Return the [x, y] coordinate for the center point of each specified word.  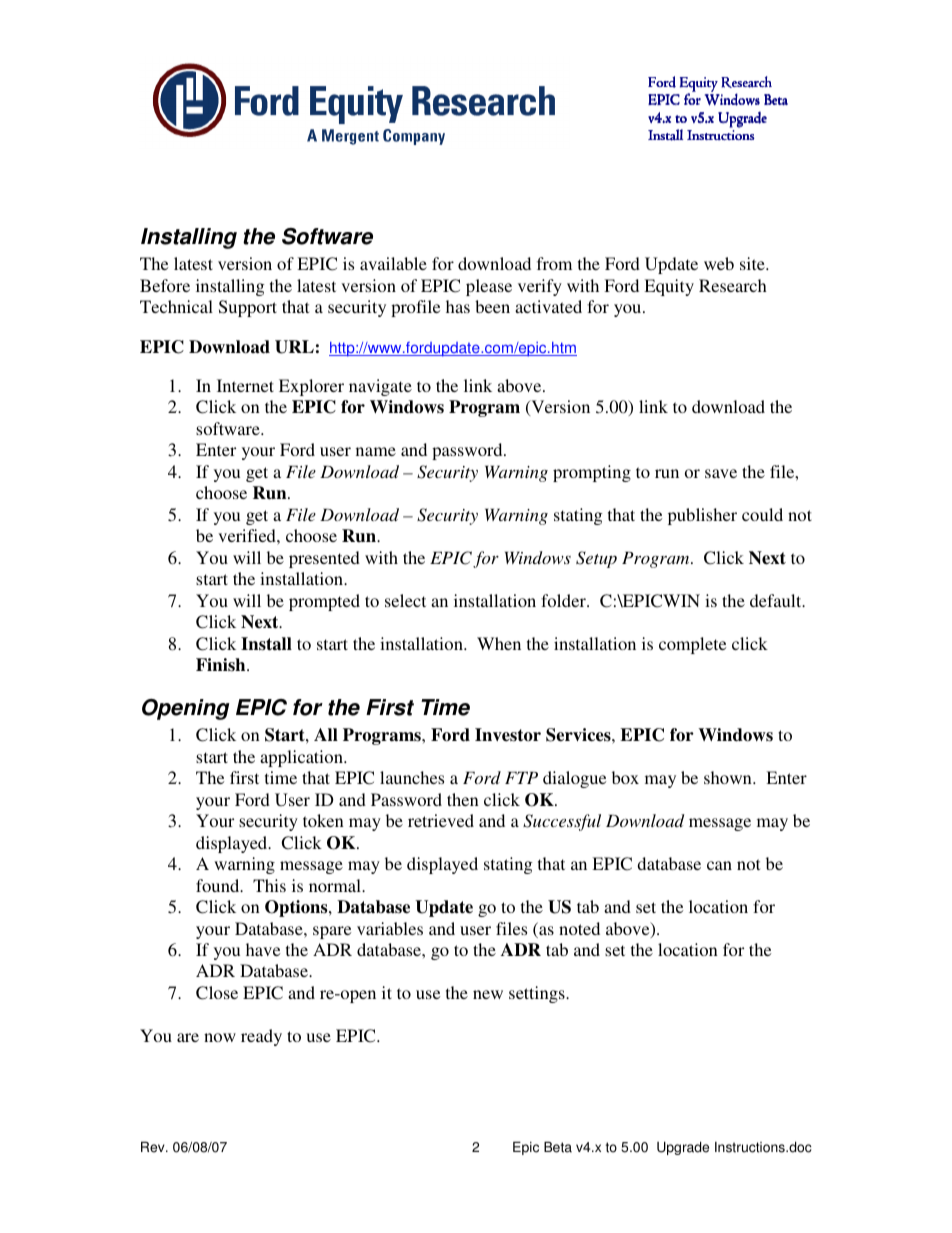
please [489, 287]
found [219, 885]
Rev [154, 1147]
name [376, 451]
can [719, 865]
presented [324, 559]
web [719, 263]
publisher [702, 516]
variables [390, 928]
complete [692, 645]
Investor [508, 735]
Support [248, 308]
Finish [222, 665]
